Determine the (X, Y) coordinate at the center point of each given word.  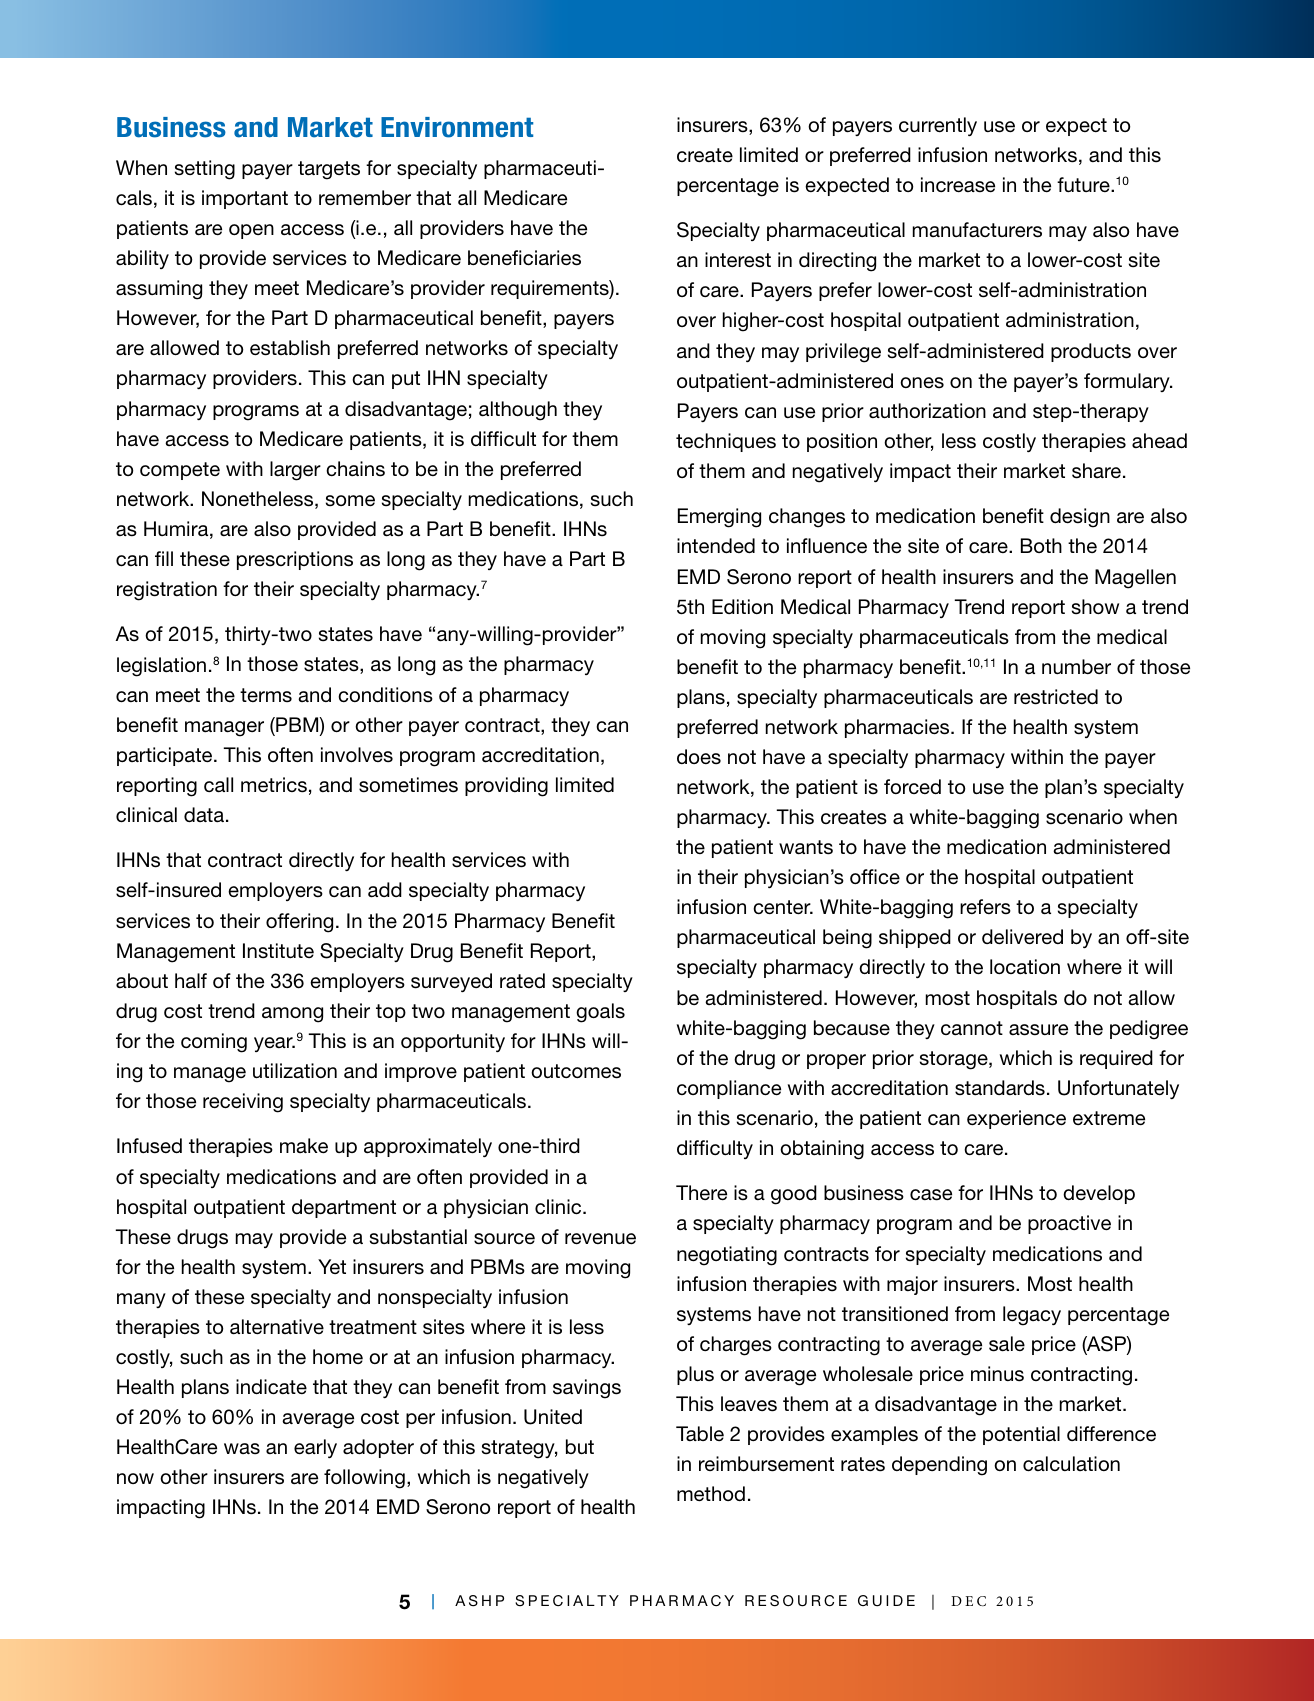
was (242, 1449)
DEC (968, 1601)
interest (738, 260)
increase (958, 185)
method (711, 1494)
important (245, 199)
